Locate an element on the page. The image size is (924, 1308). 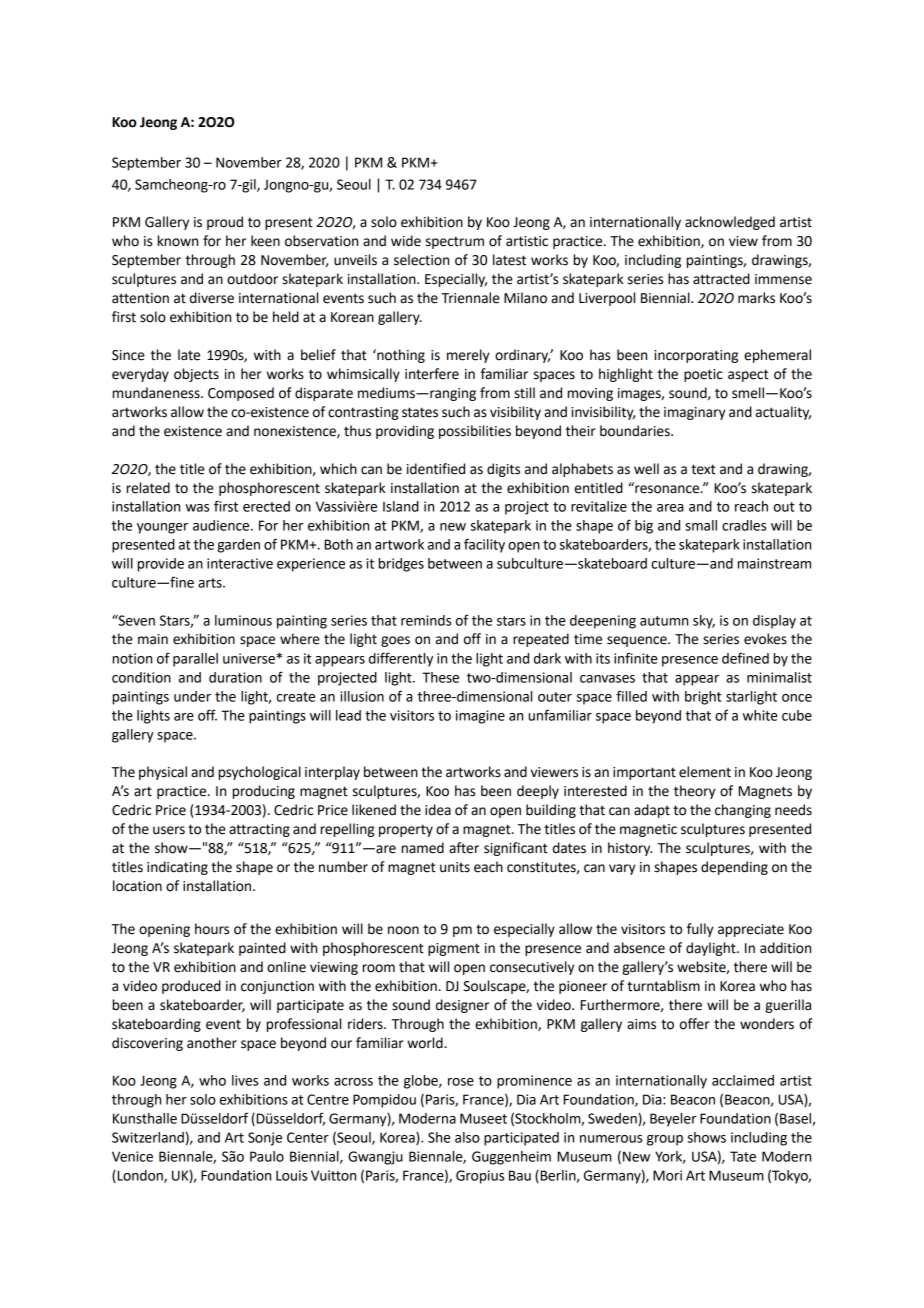
known is located at coordinates (178, 241).
